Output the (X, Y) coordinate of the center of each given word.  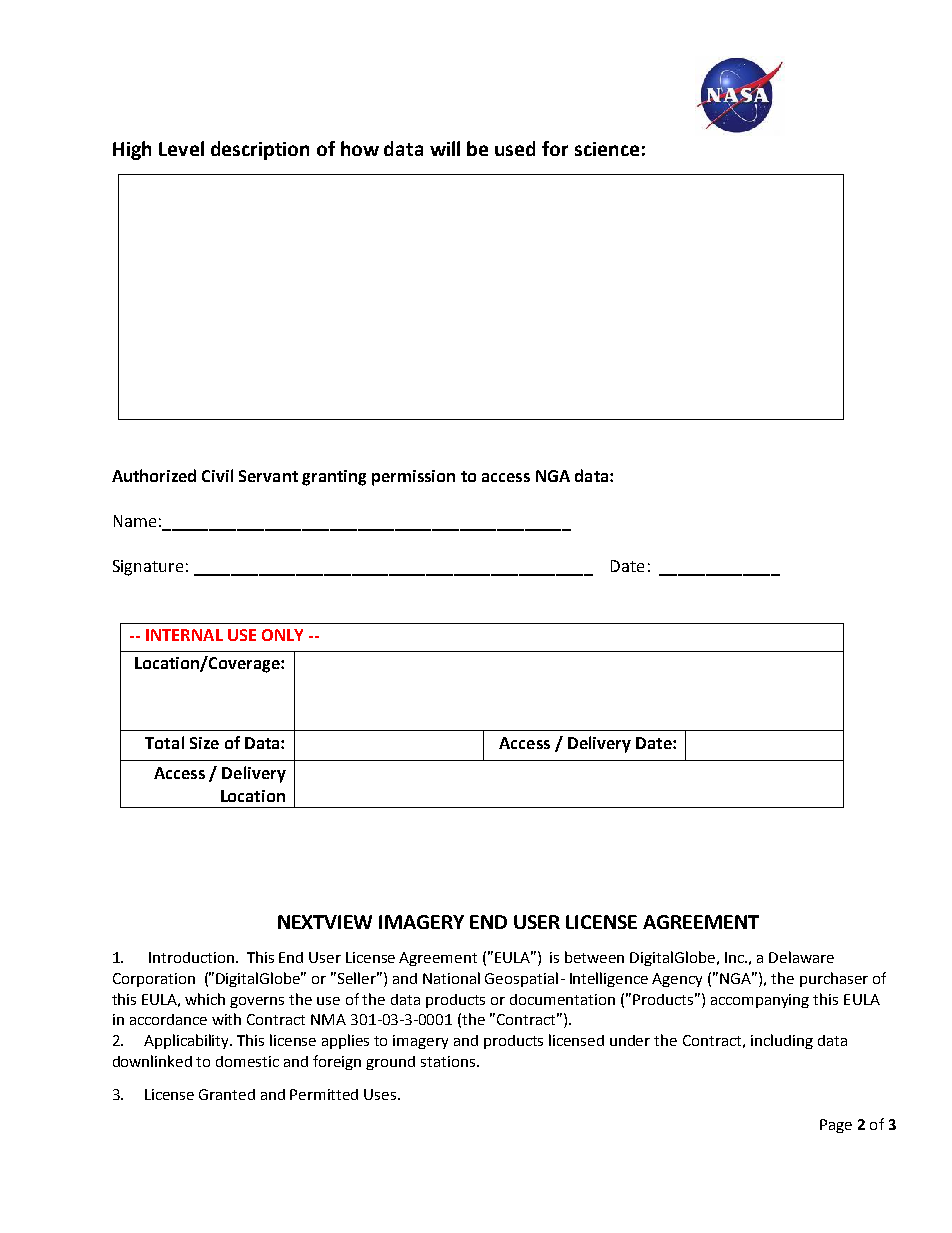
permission (413, 478)
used (515, 148)
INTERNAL (184, 635)
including (782, 1041)
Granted (227, 1094)
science (607, 149)
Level (181, 148)
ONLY (282, 635)
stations (449, 1061)
